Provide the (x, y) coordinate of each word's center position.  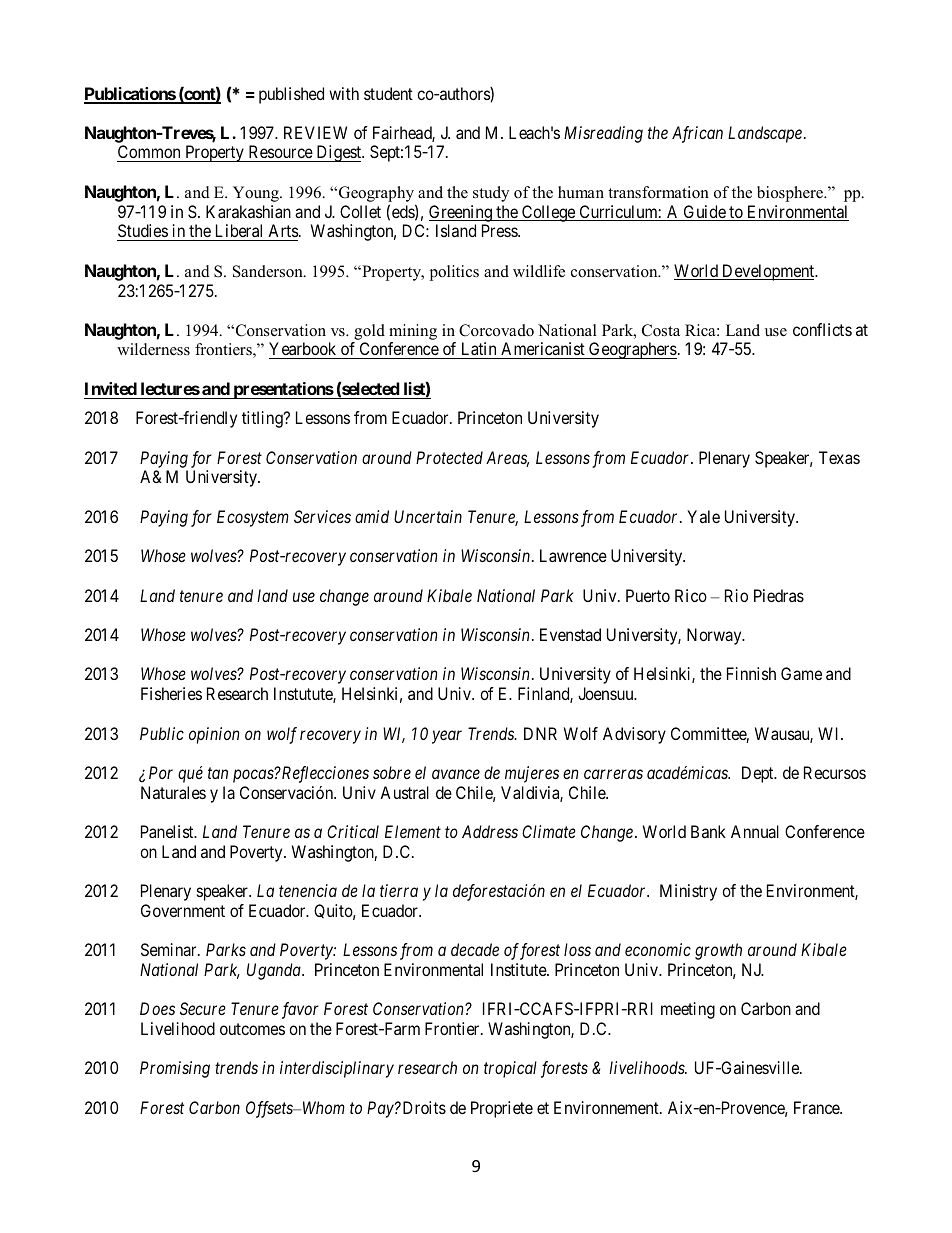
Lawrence (573, 555)
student (388, 93)
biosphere (791, 194)
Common (150, 153)
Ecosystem (253, 518)
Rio (736, 595)
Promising (175, 1069)
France (817, 1107)
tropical (510, 1069)
